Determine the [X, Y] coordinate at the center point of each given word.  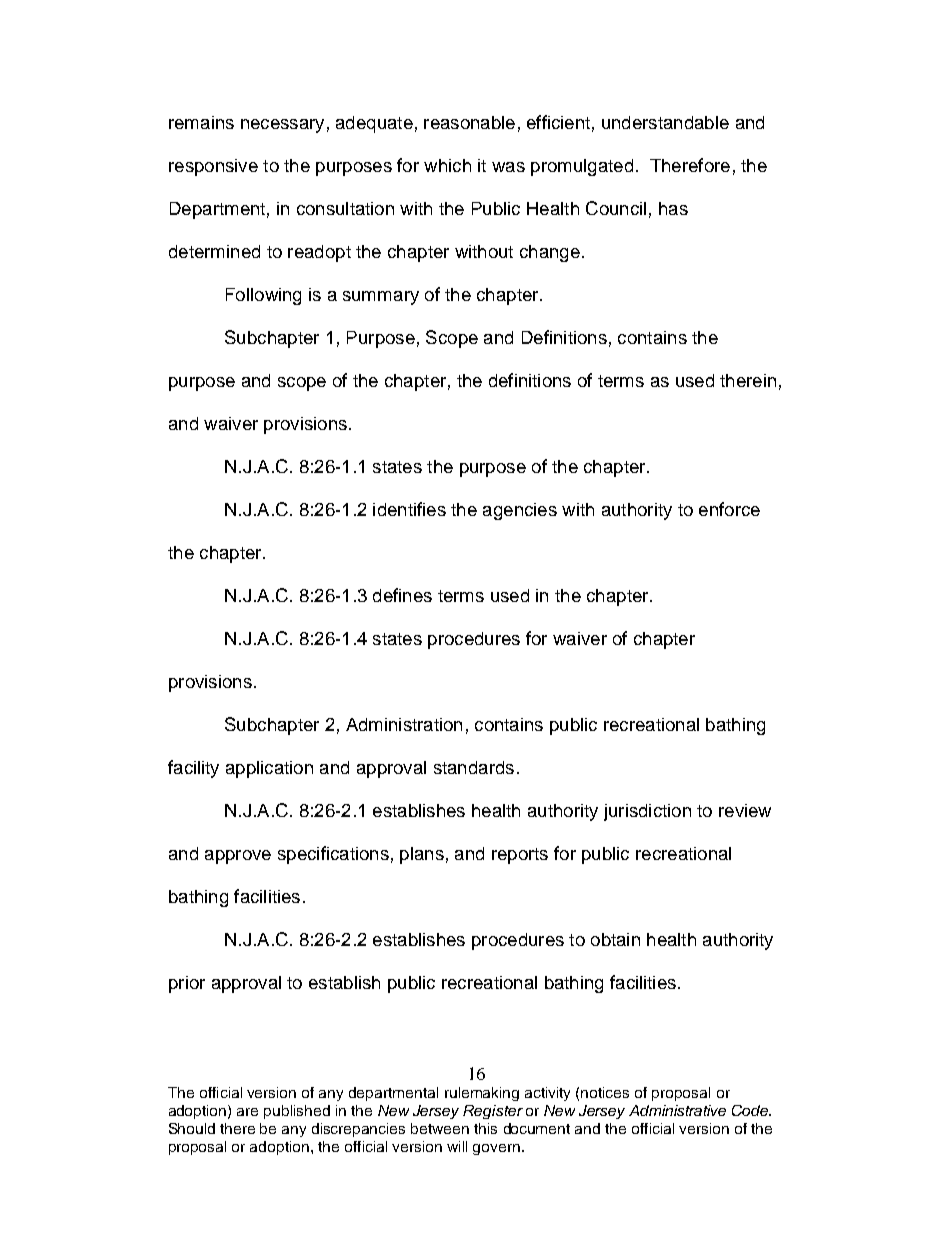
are [247, 1112]
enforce [729, 509]
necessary [282, 126]
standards [474, 767]
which [447, 165]
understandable [665, 122]
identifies [409, 509]
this [485, 1128]
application [269, 769]
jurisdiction [647, 812]
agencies [520, 511]
